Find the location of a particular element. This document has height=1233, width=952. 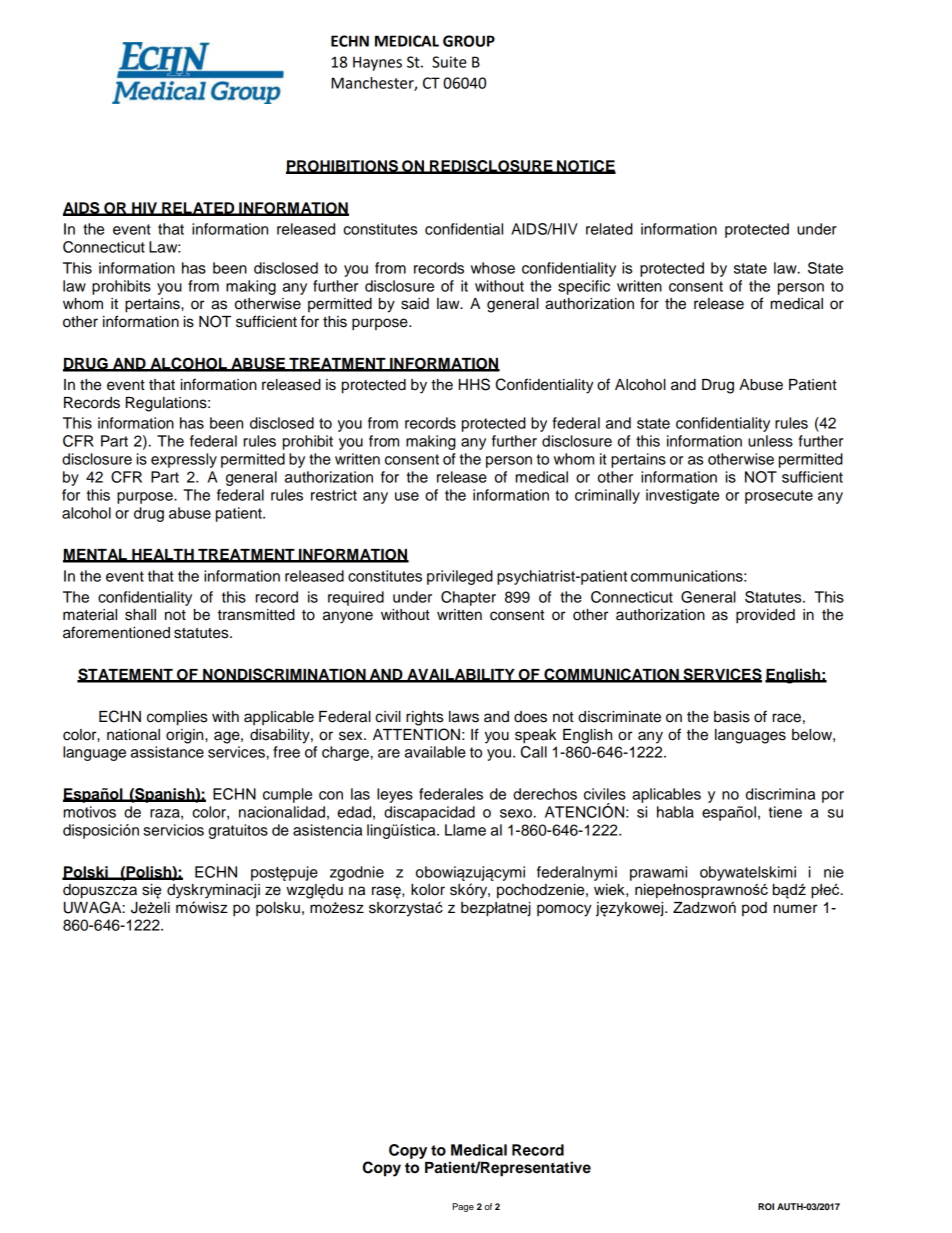

Page is located at coordinates (463, 1207).
